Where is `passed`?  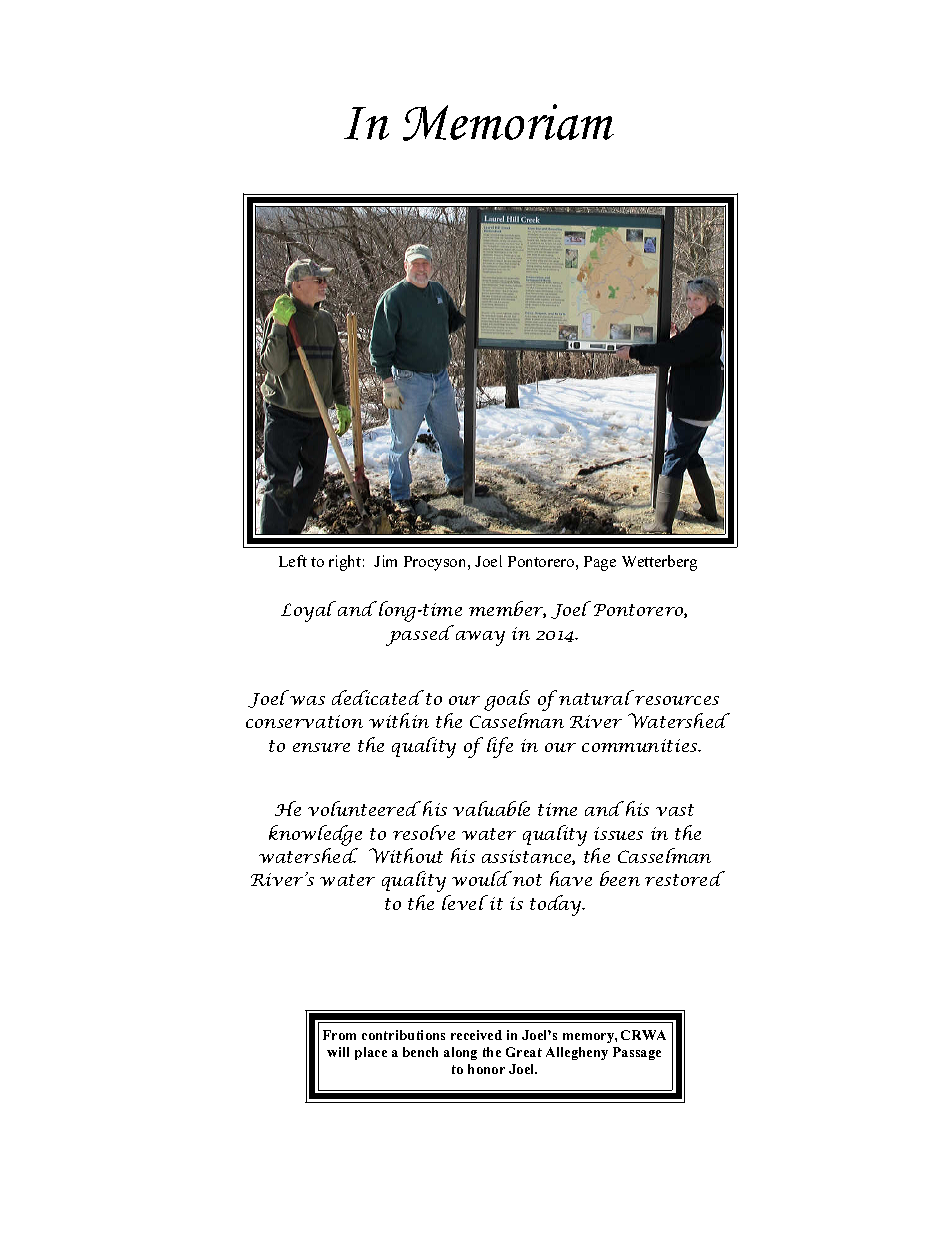 passed is located at coordinates (420, 635).
